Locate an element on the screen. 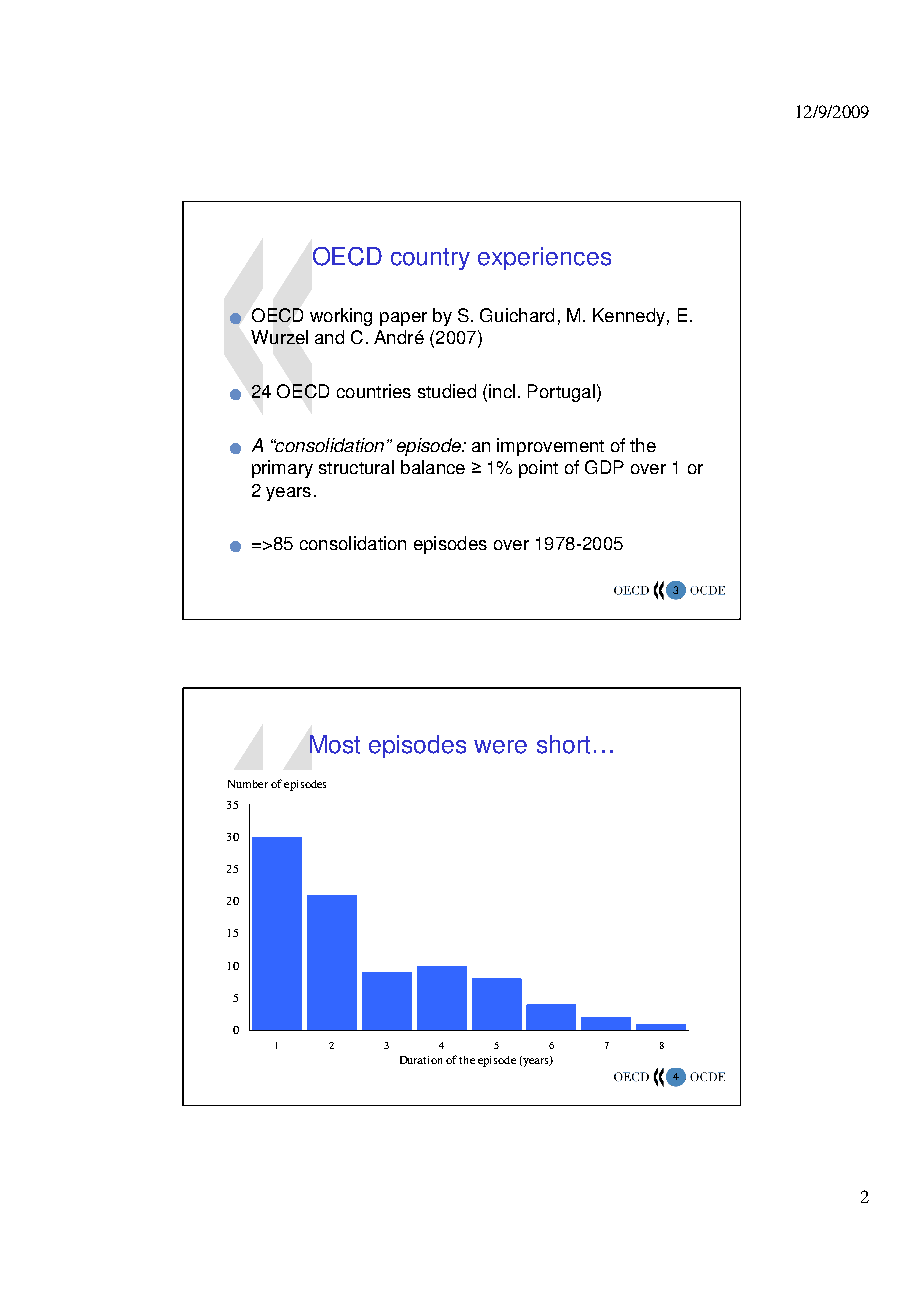  Duration is located at coordinates (421, 1060).
